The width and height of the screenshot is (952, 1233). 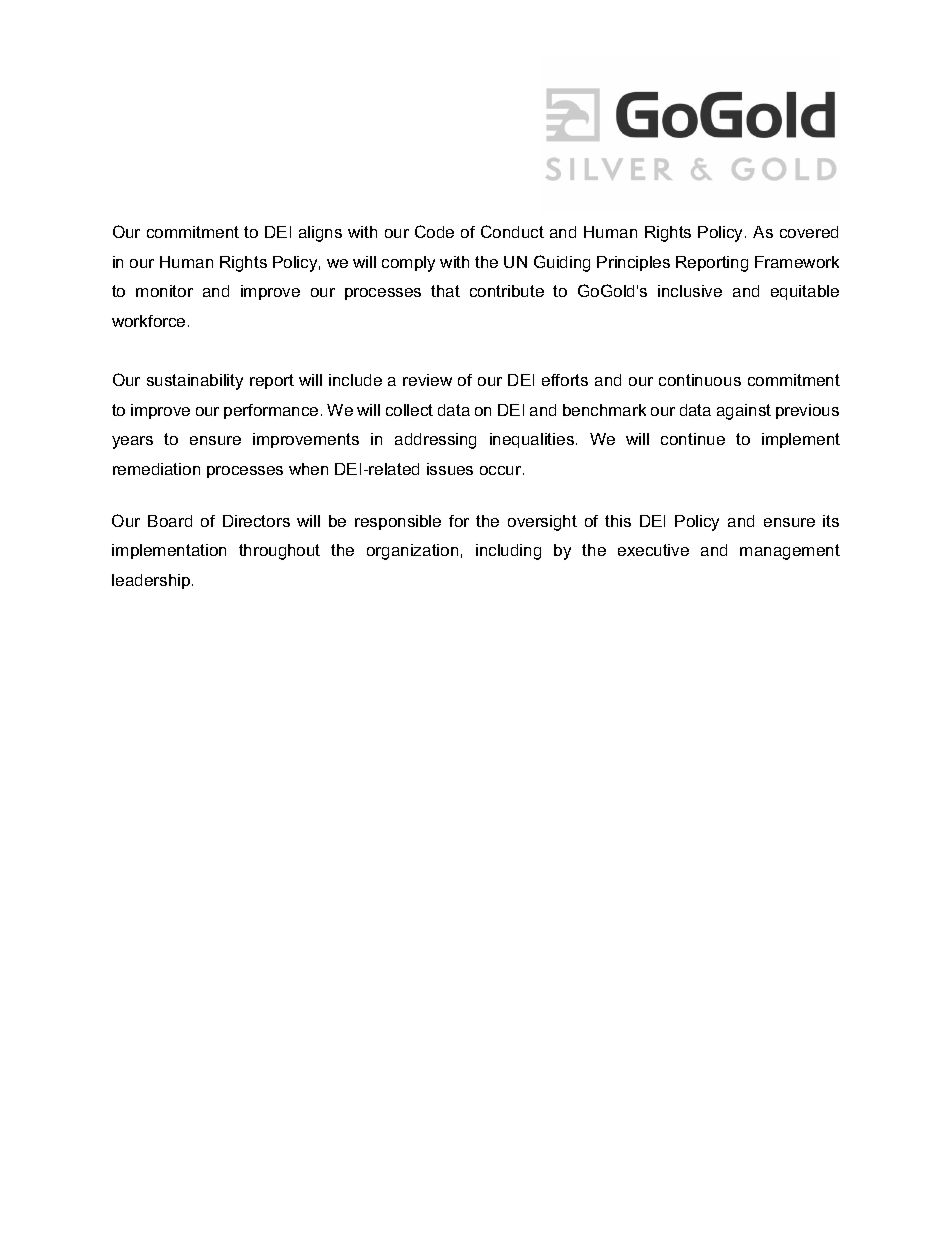 What do you see at coordinates (744, 412) in the screenshot?
I see `against` at bounding box center [744, 412].
